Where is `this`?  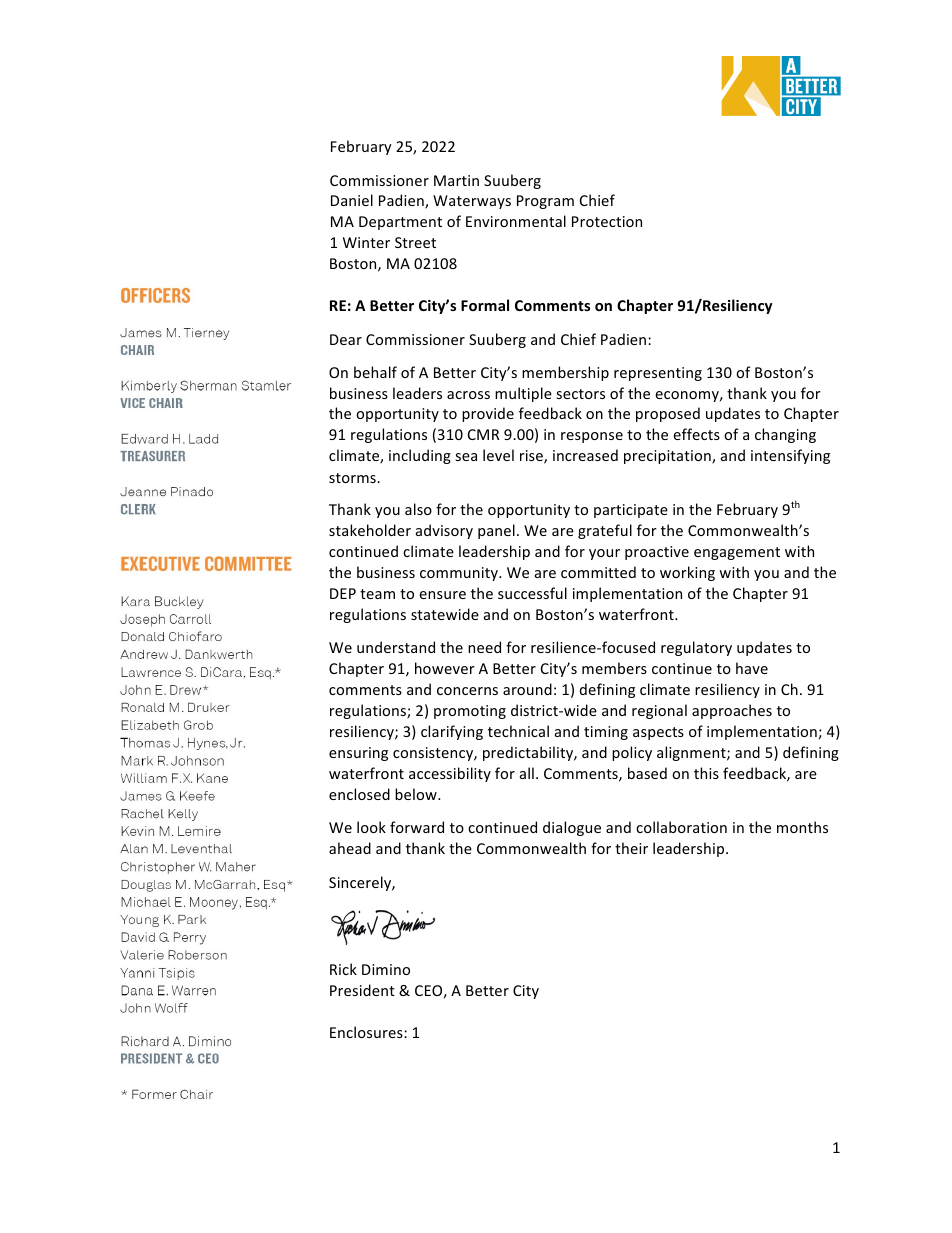 this is located at coordinates (706, 773).
